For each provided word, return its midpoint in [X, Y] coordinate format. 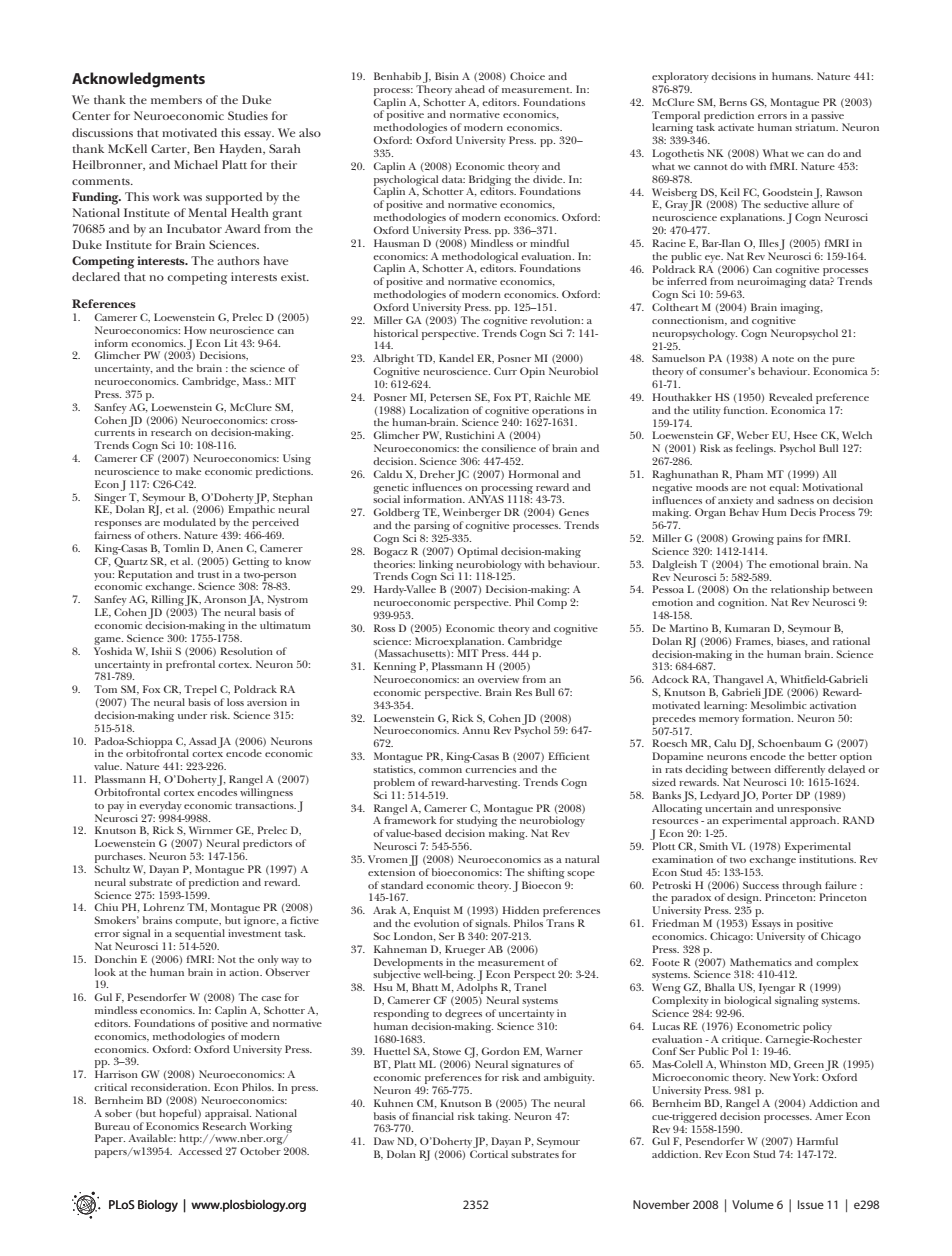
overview [498, 679]
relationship [800, 592]
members [176, 99]
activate [736, 127]
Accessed [200, 1151]
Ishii [162, 651]
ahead [470, 89]
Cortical [489, 1154]
